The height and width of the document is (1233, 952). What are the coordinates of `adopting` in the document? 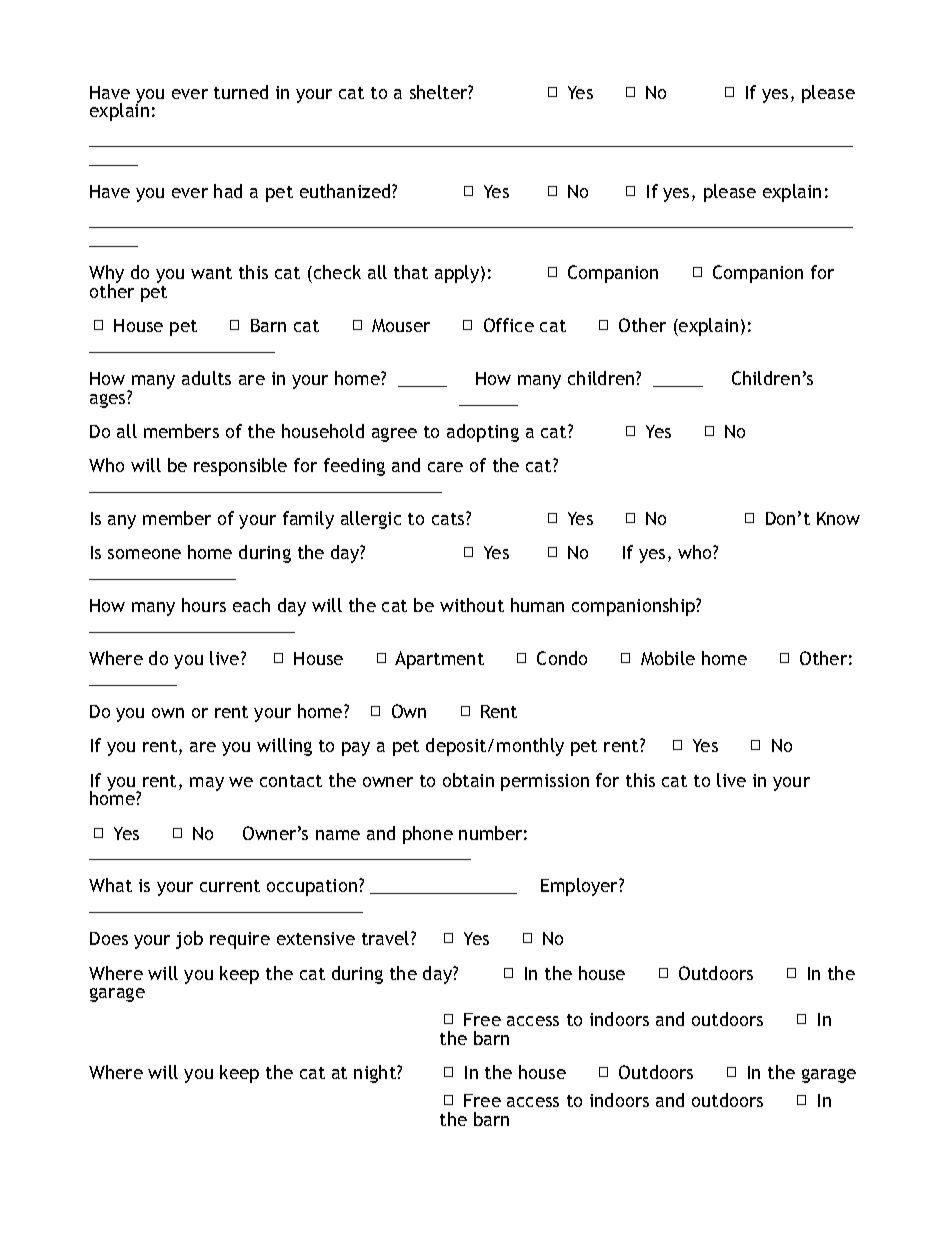 It's located at (483, 433).
